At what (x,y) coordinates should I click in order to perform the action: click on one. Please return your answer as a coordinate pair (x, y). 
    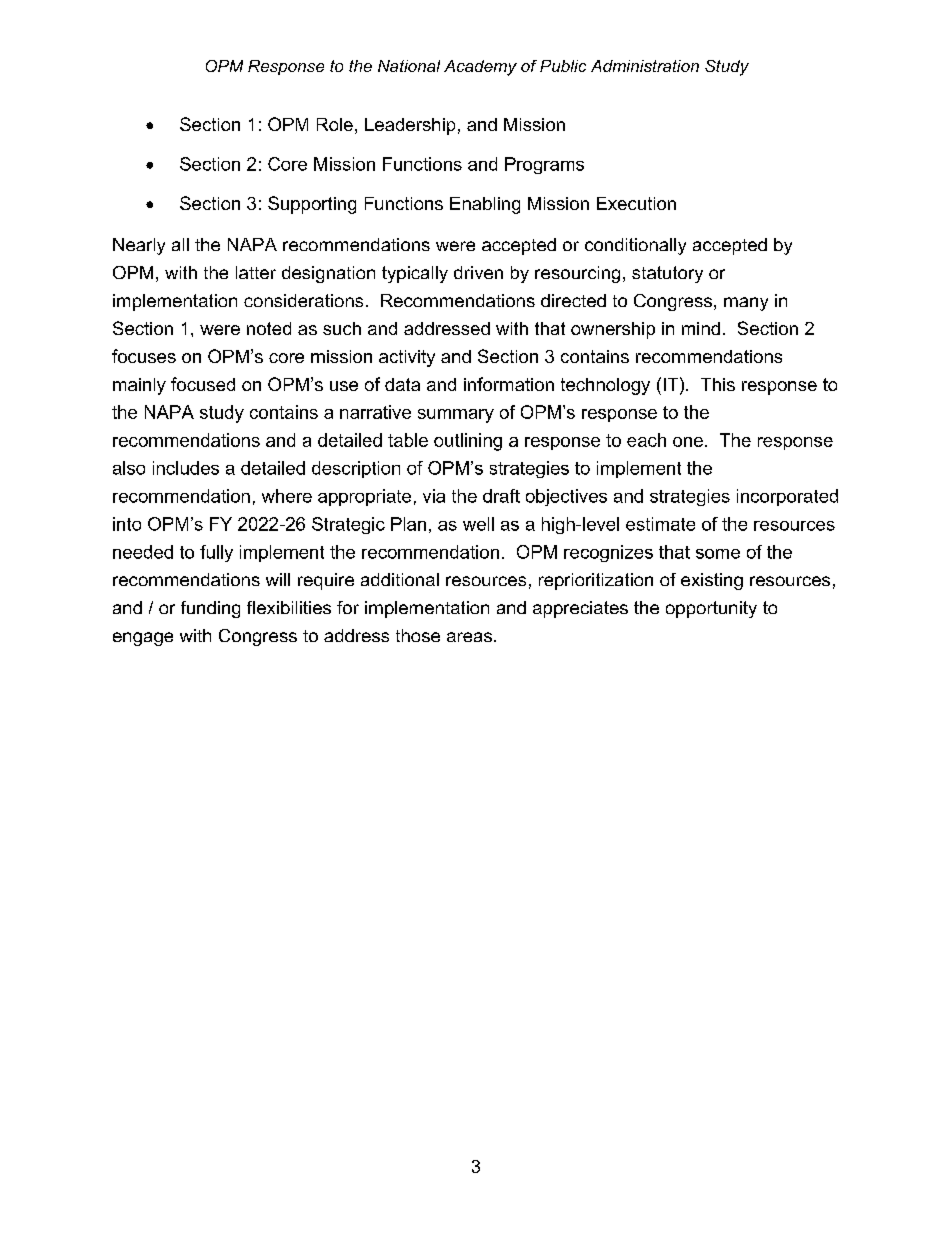
    Looking at the image, I should click on (688, 442).
